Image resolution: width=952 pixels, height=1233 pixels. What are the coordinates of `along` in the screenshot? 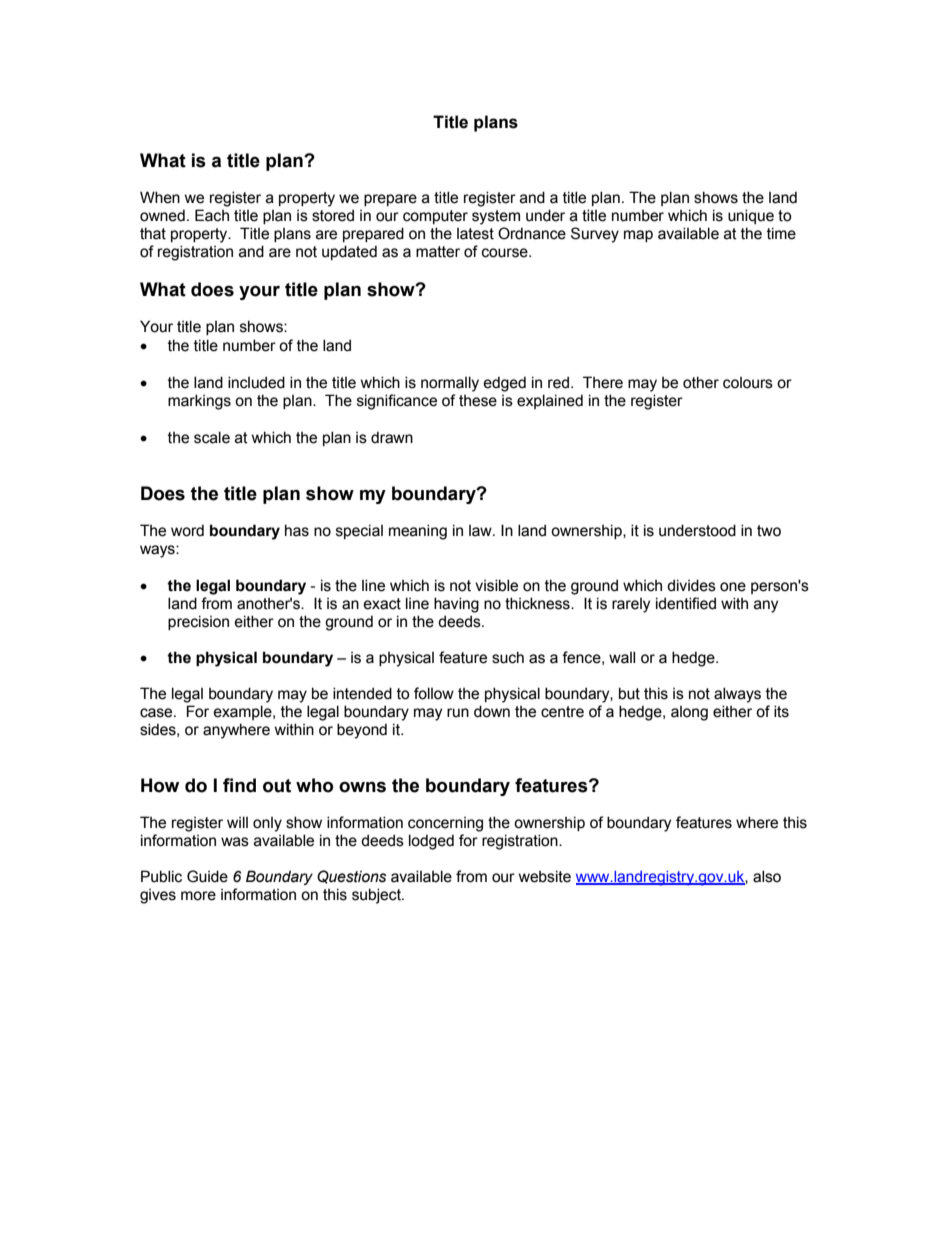 It's located at (689, 713).
